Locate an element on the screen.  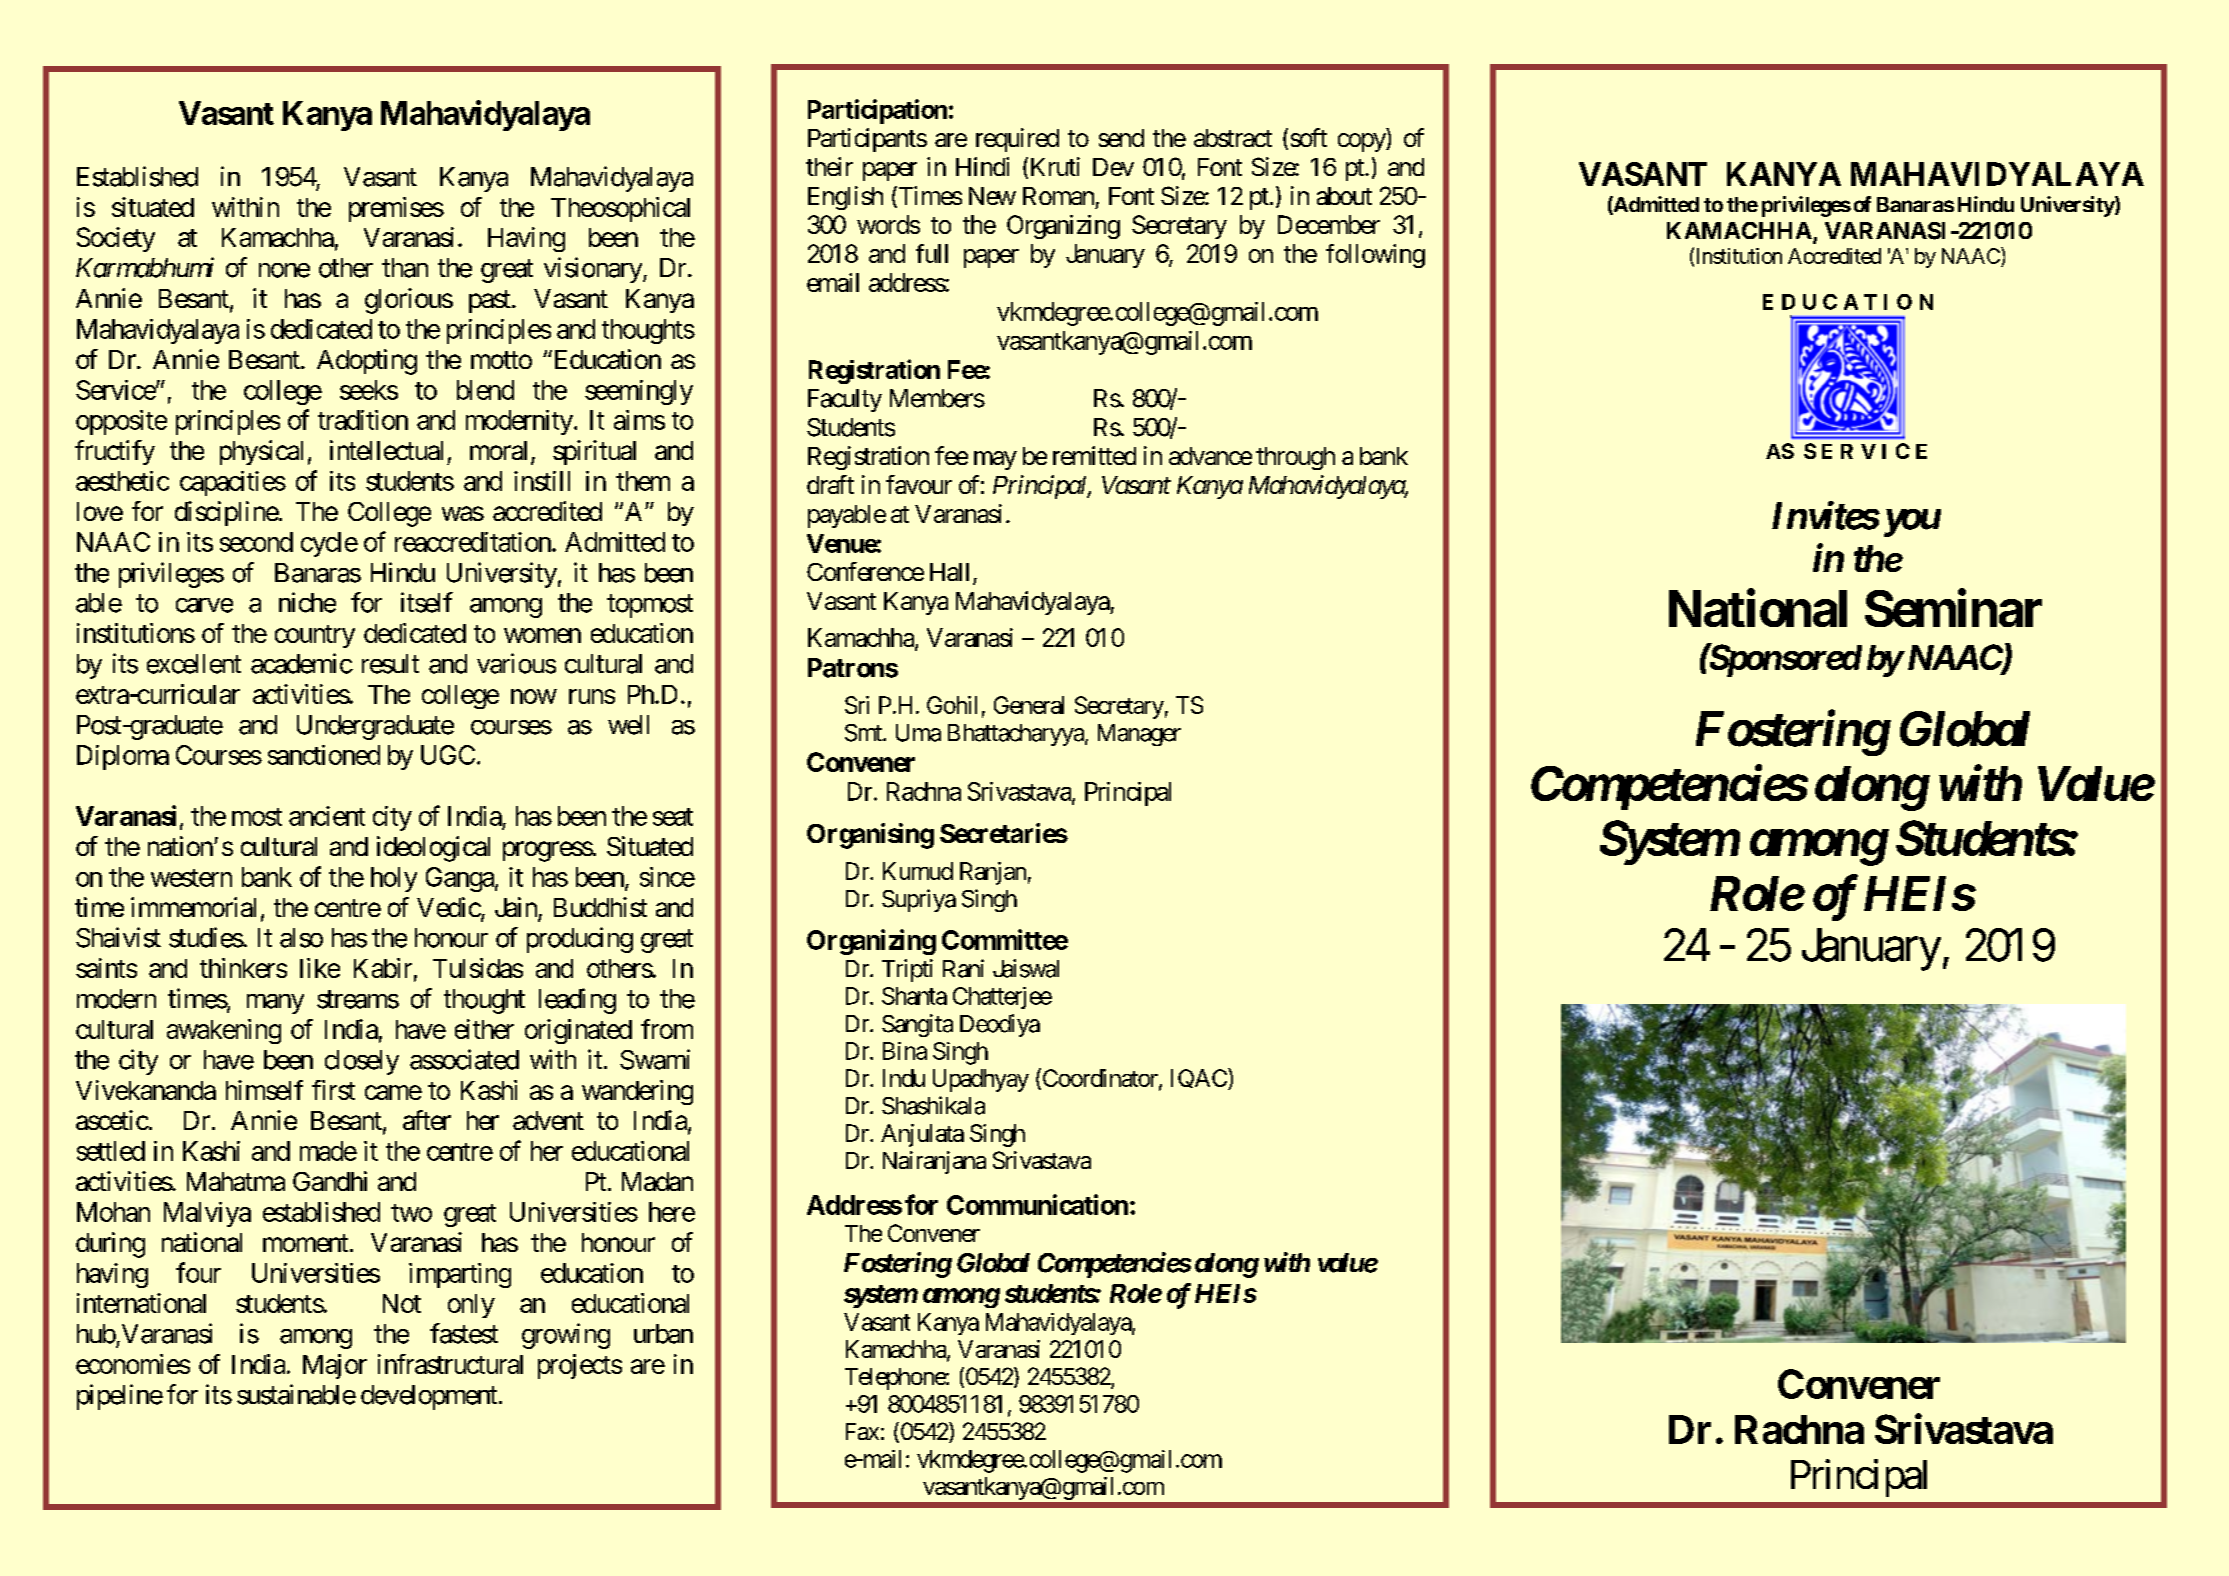
Hall is located at coordinates (949, 572).
